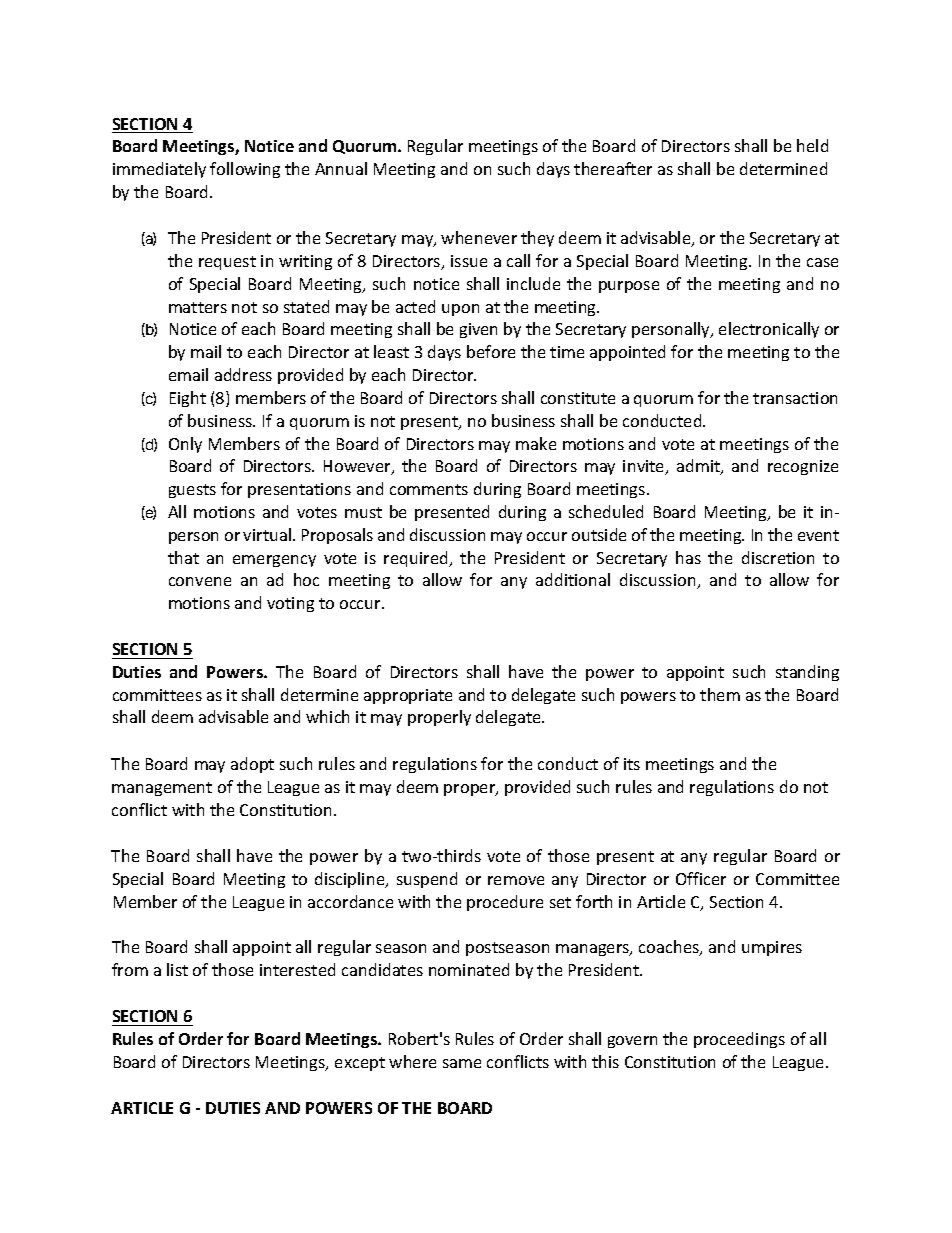 The image size is (952, 1233). I want to click on whenever, so click(479, 237).
